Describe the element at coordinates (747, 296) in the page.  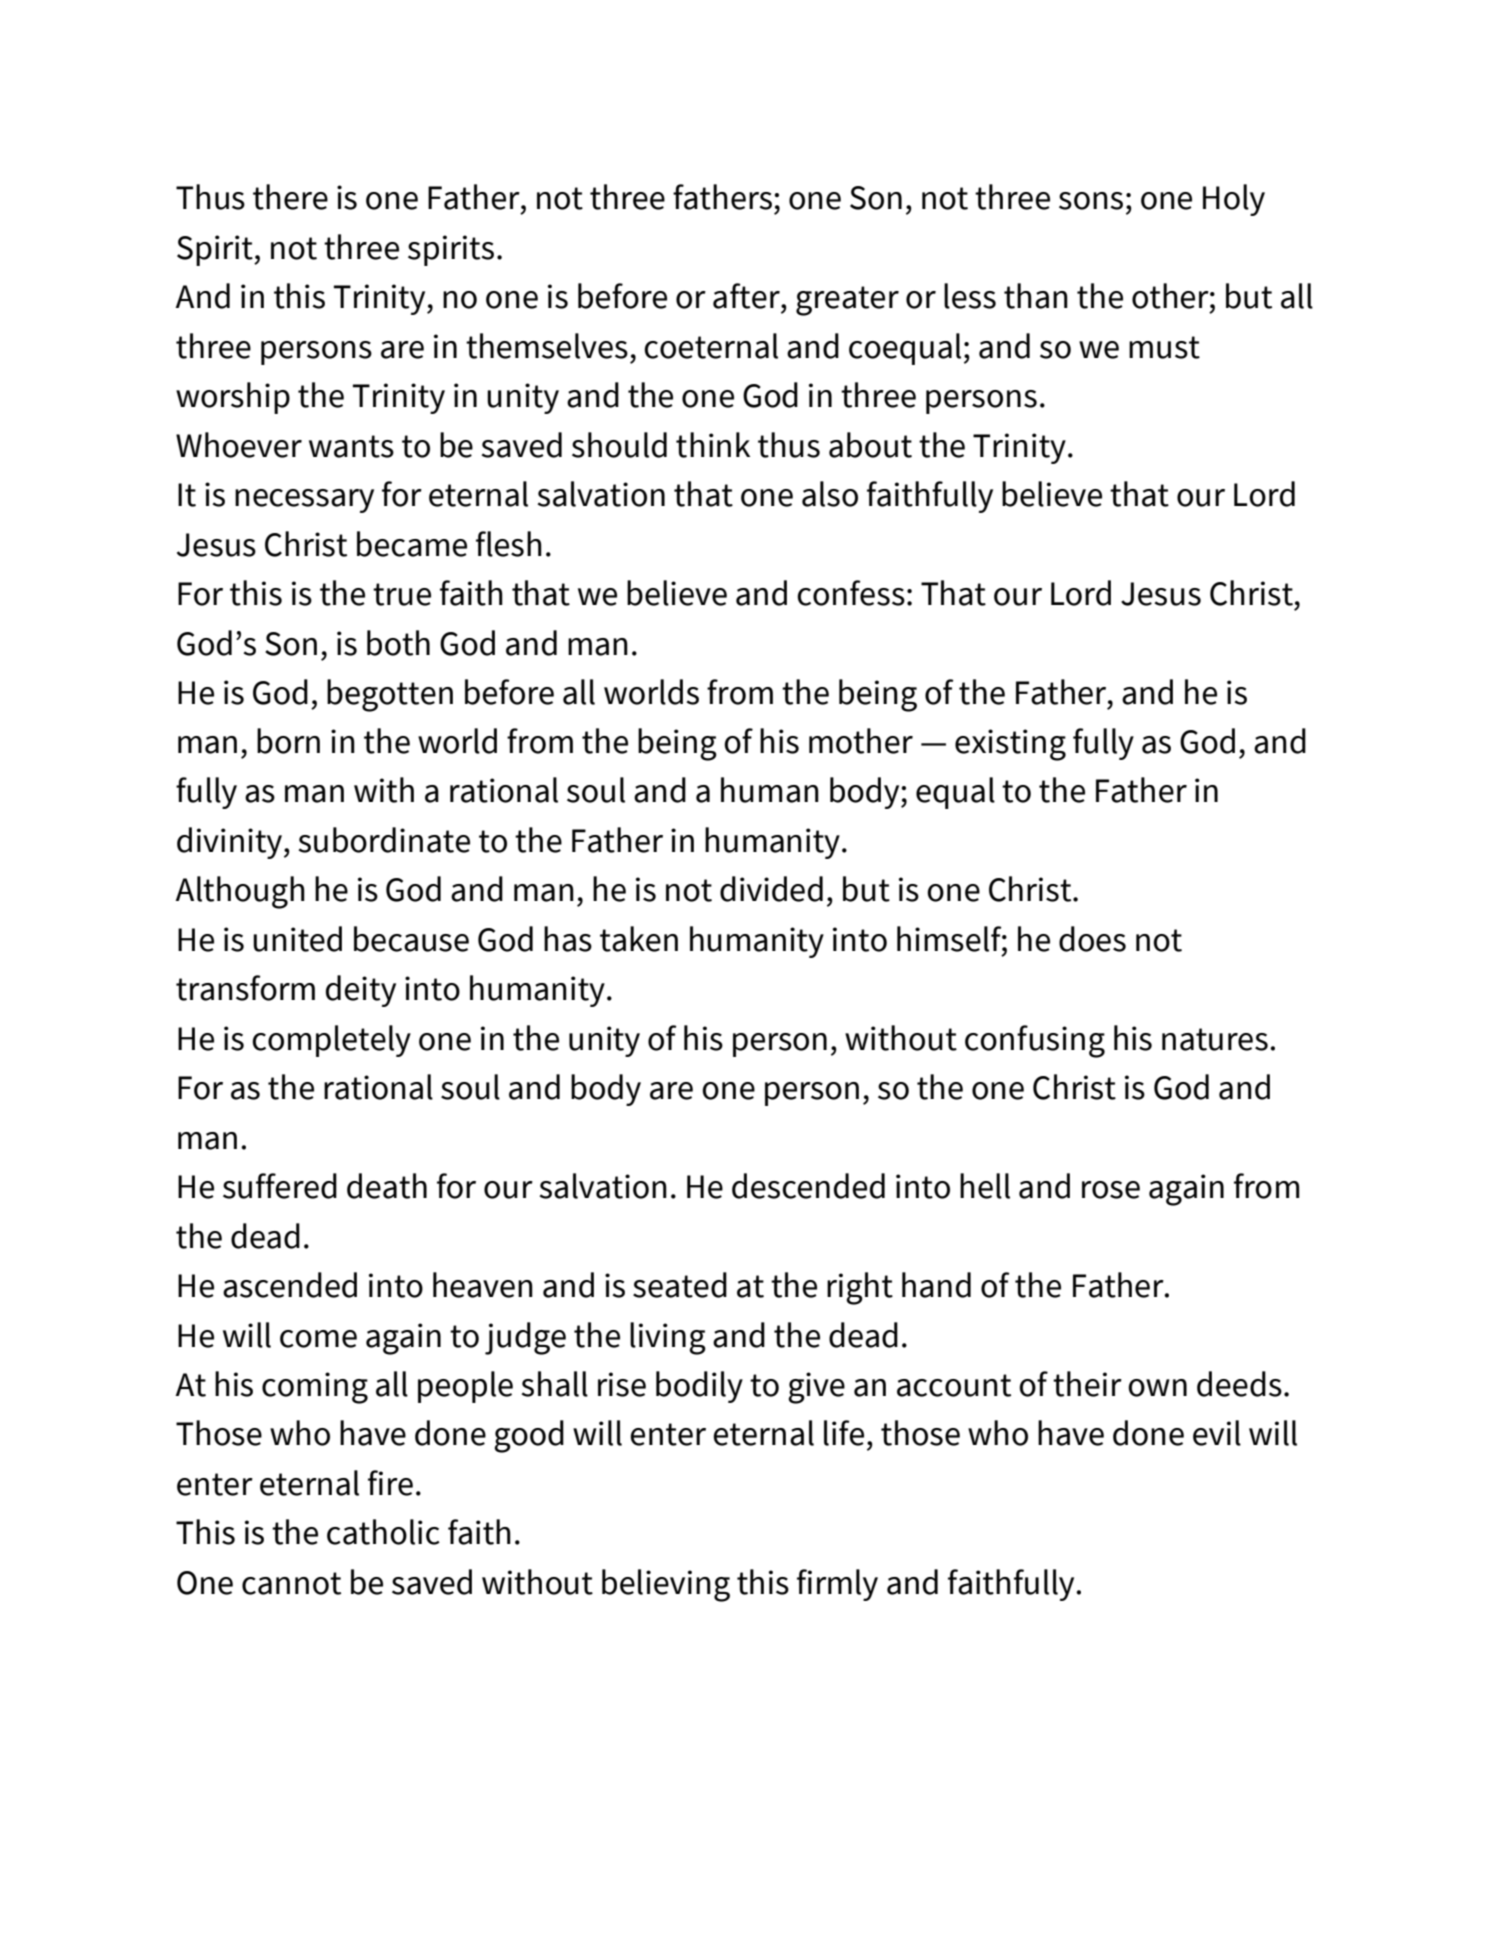
I see `after` at that location.
